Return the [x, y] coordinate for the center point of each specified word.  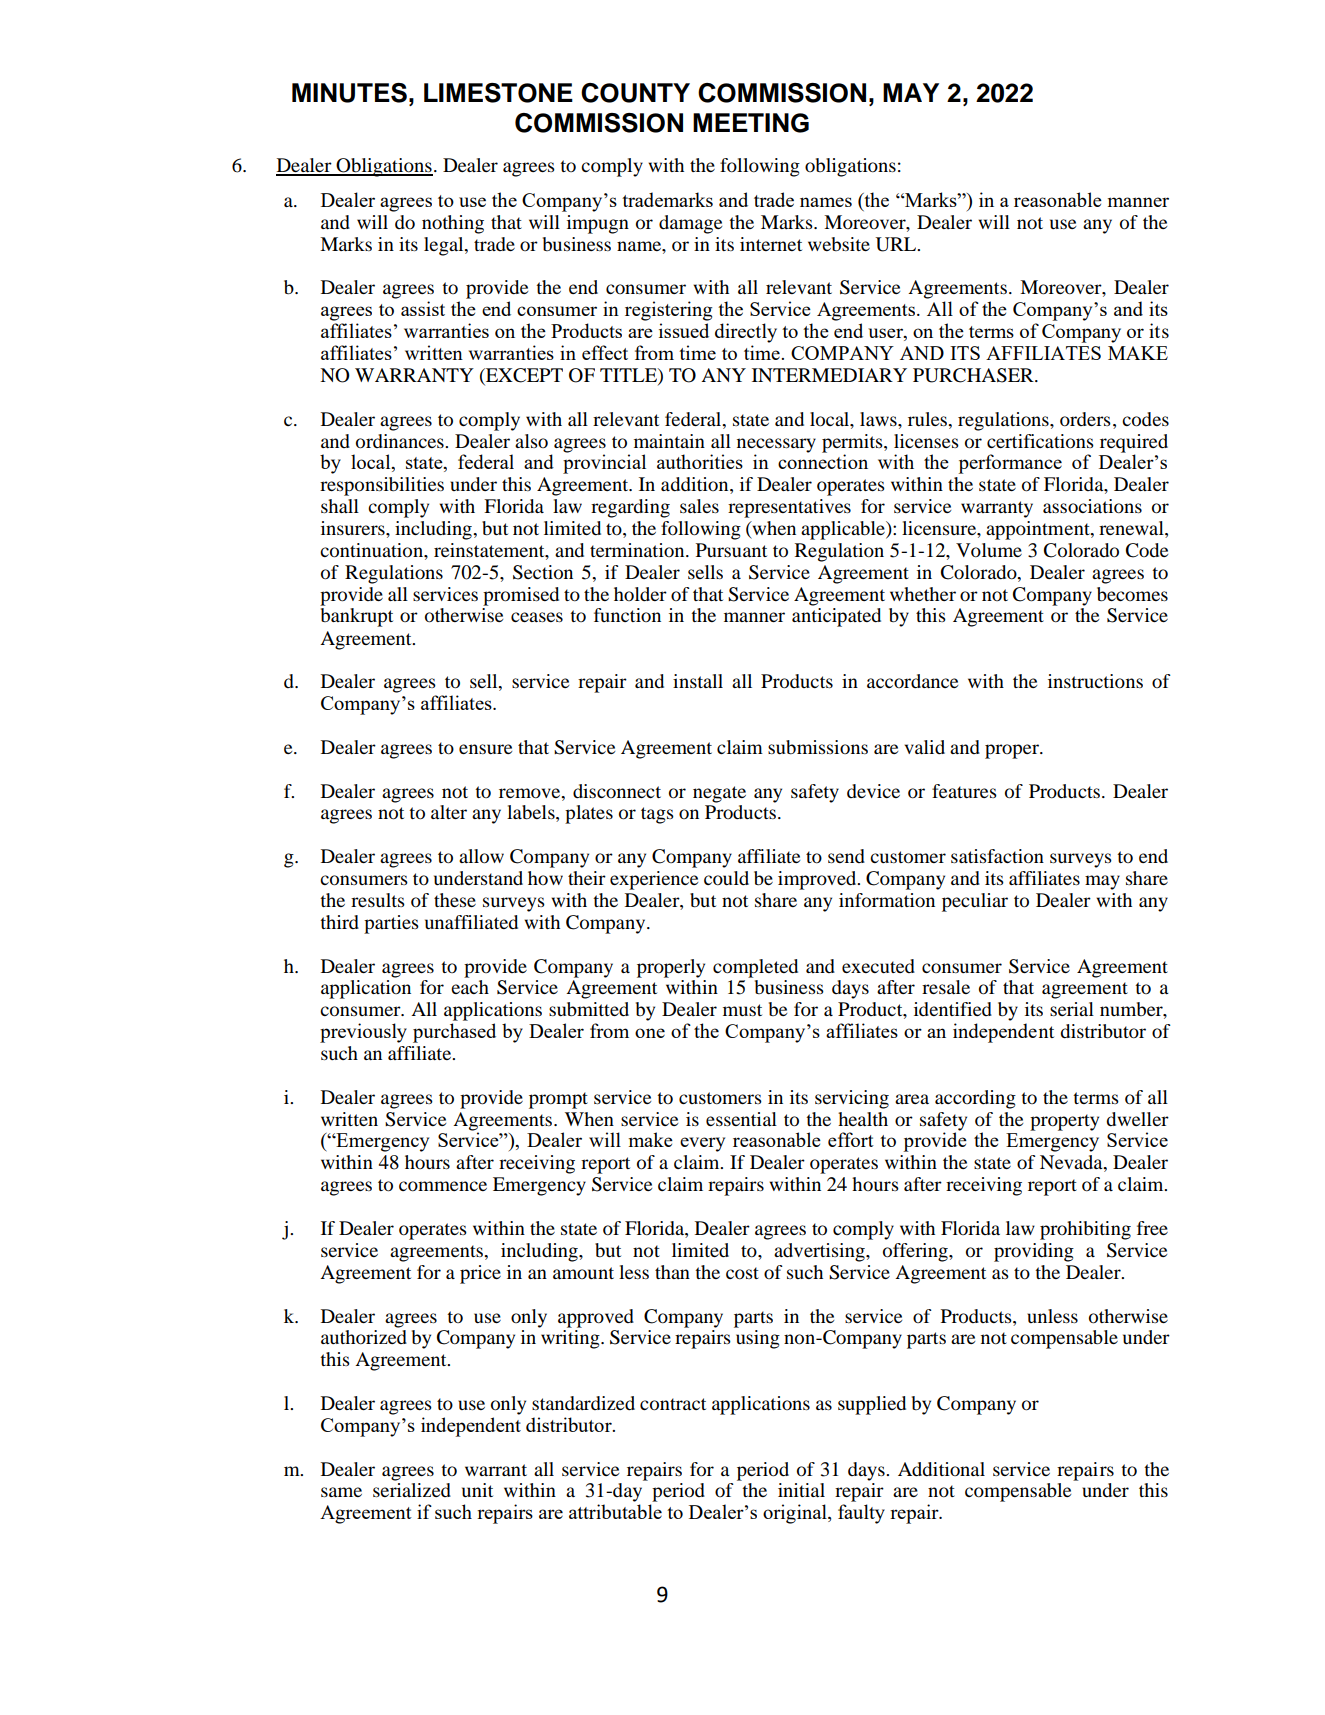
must [742, 1010]
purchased [454, 1033]
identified [953, 1009]
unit [477, 1490]
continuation [372, 550]
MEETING [751, 123]
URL [897, 244]
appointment [1039, 530]
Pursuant [731, 550]
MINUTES [349, 93]
